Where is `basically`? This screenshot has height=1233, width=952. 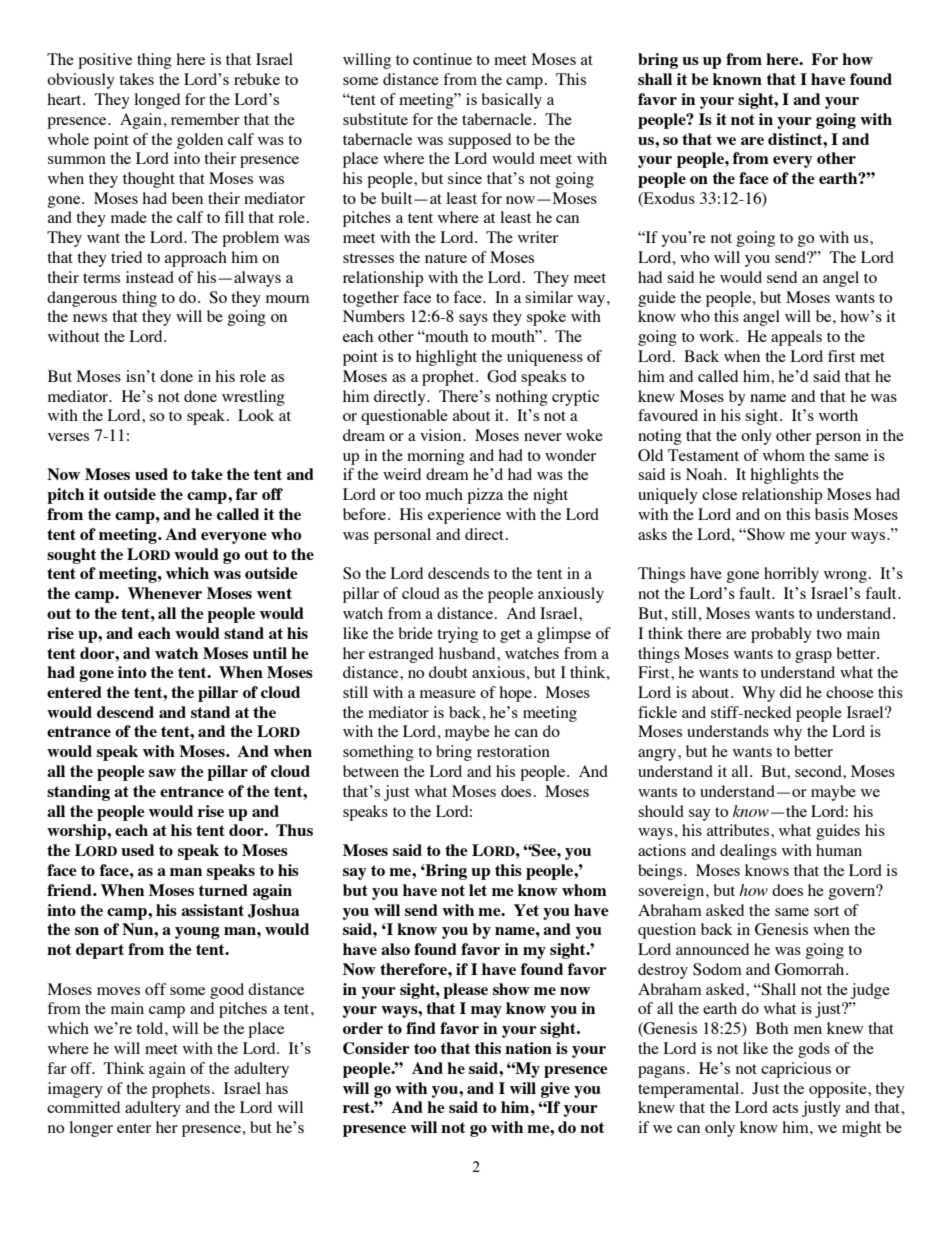
basically is located at coordinates (512, 101).
